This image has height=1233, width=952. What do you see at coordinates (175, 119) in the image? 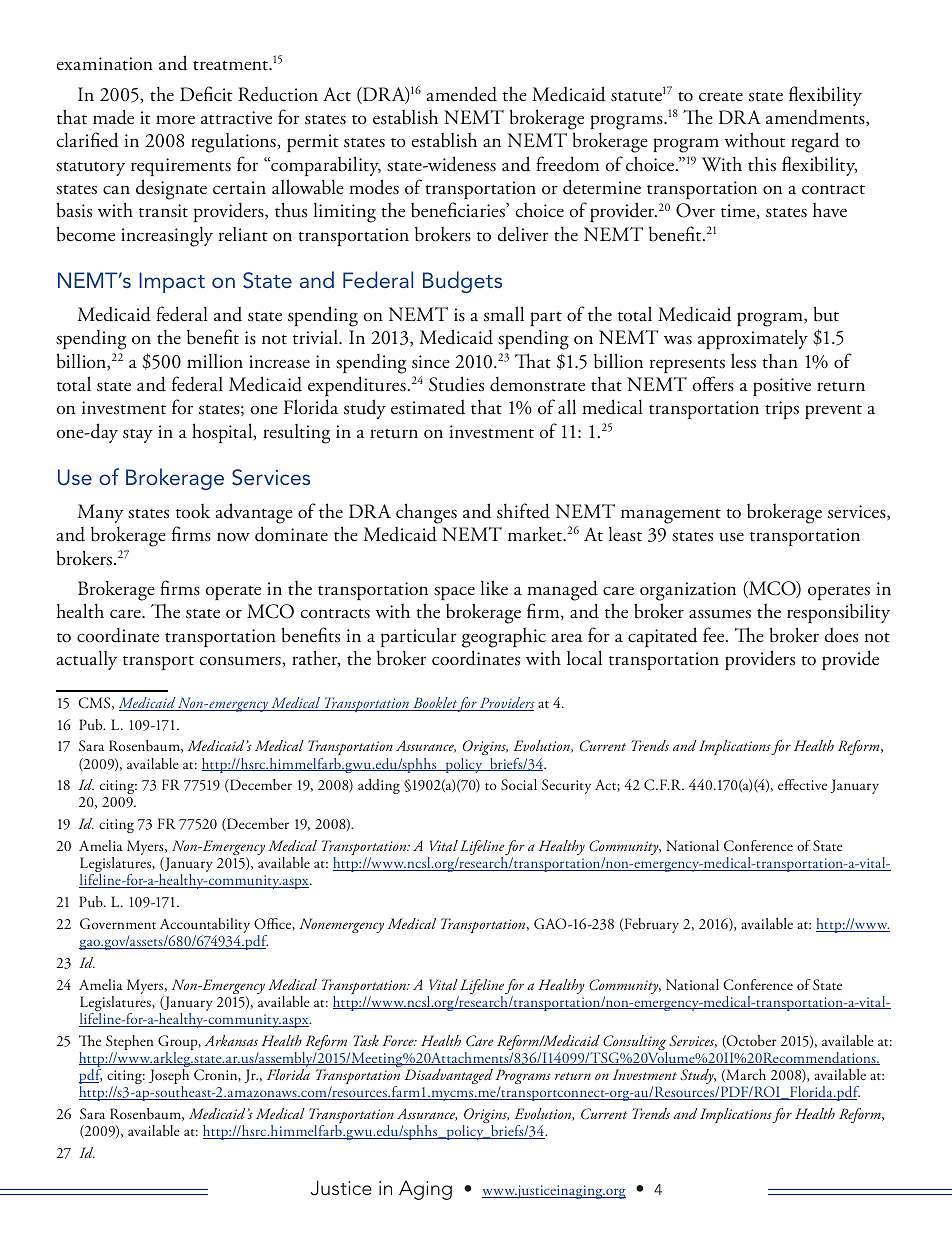
I see `more` at bounding box center [175, 119].
